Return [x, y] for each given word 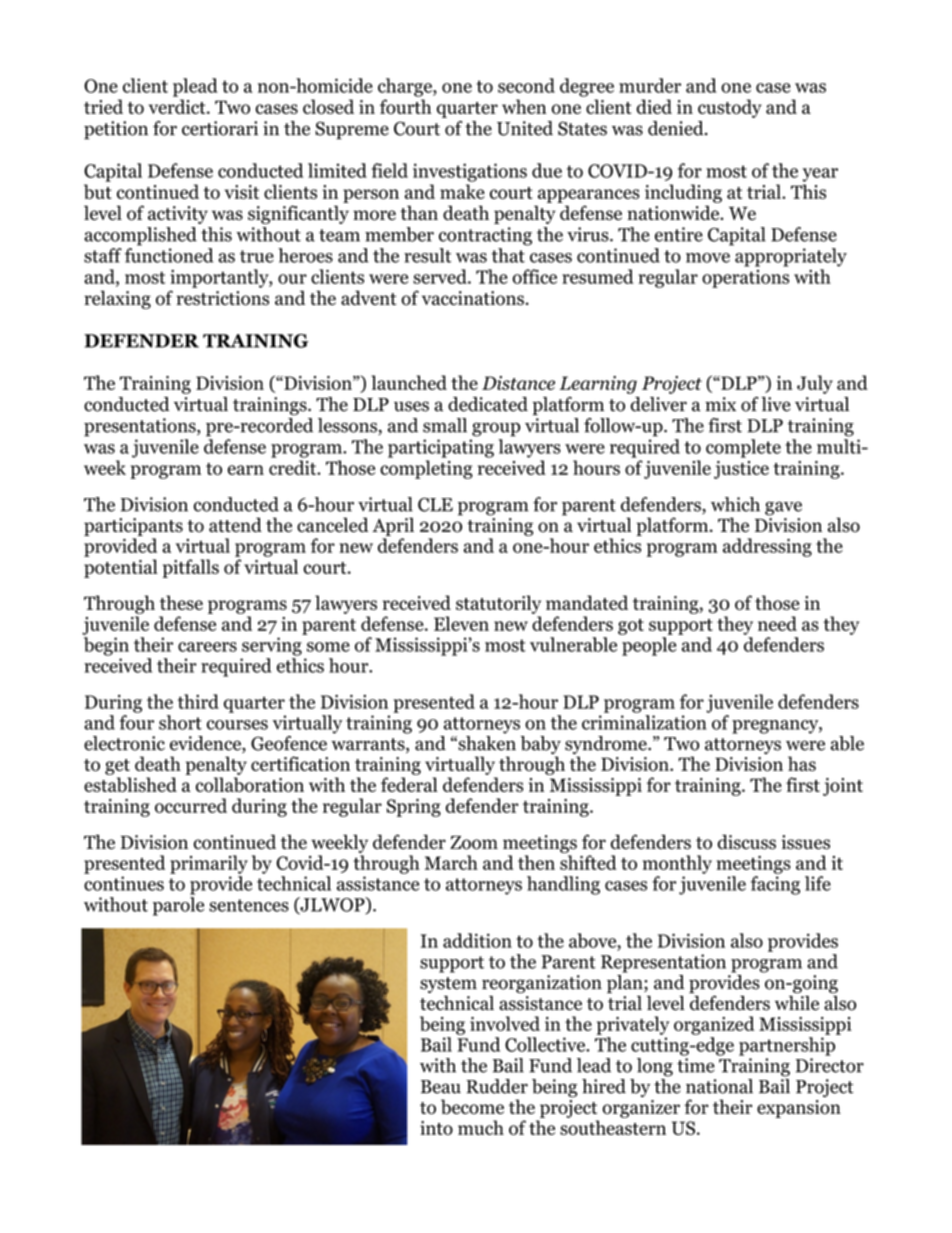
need [777, 623]
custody [730, 108]
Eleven [461, 623]
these [181, 602]
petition [116, 130]
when [524, 106]
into [436, 1128]
